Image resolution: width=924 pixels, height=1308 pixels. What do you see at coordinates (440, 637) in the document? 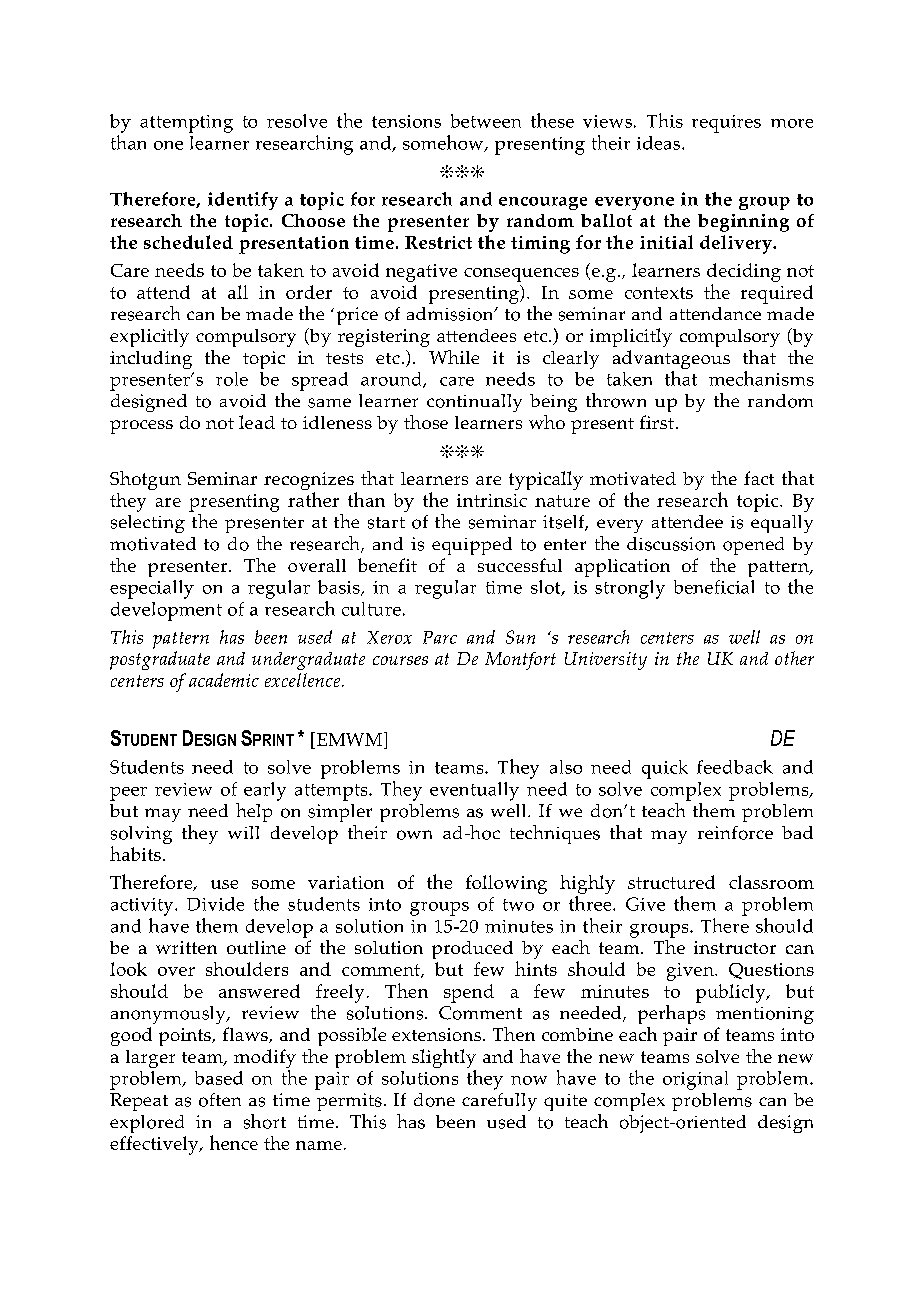
I see `Parc` at bounding box center [440, 637].
